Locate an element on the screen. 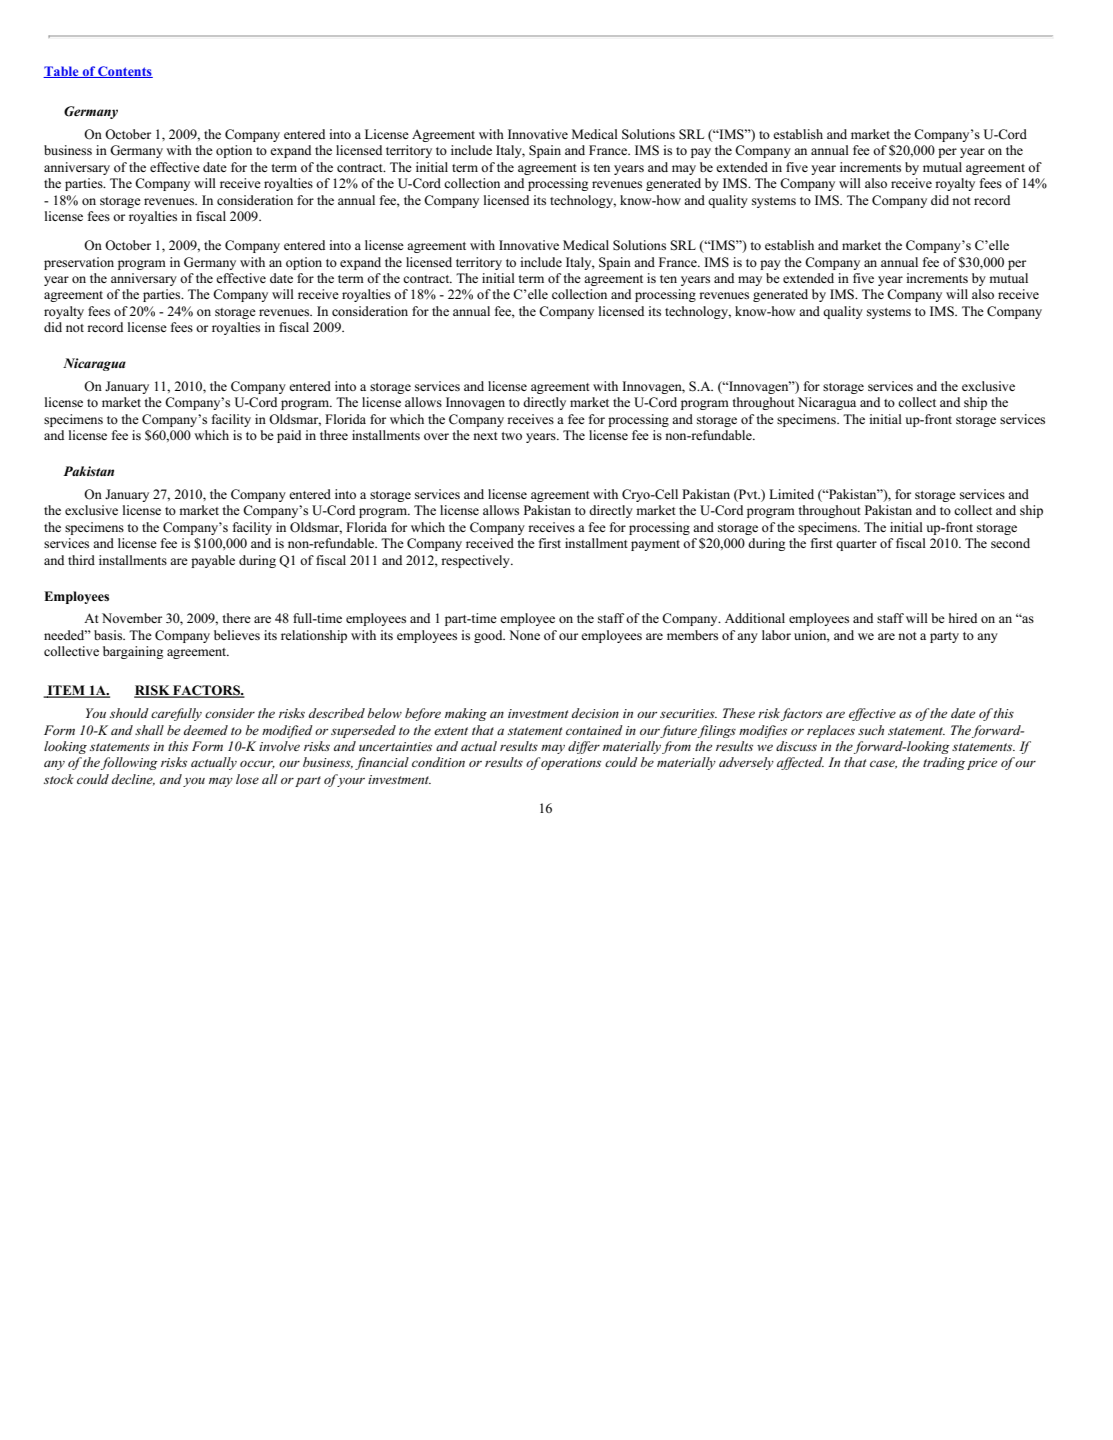 The image size is (1113, 1440). three is located at coordinates (334, 435).
